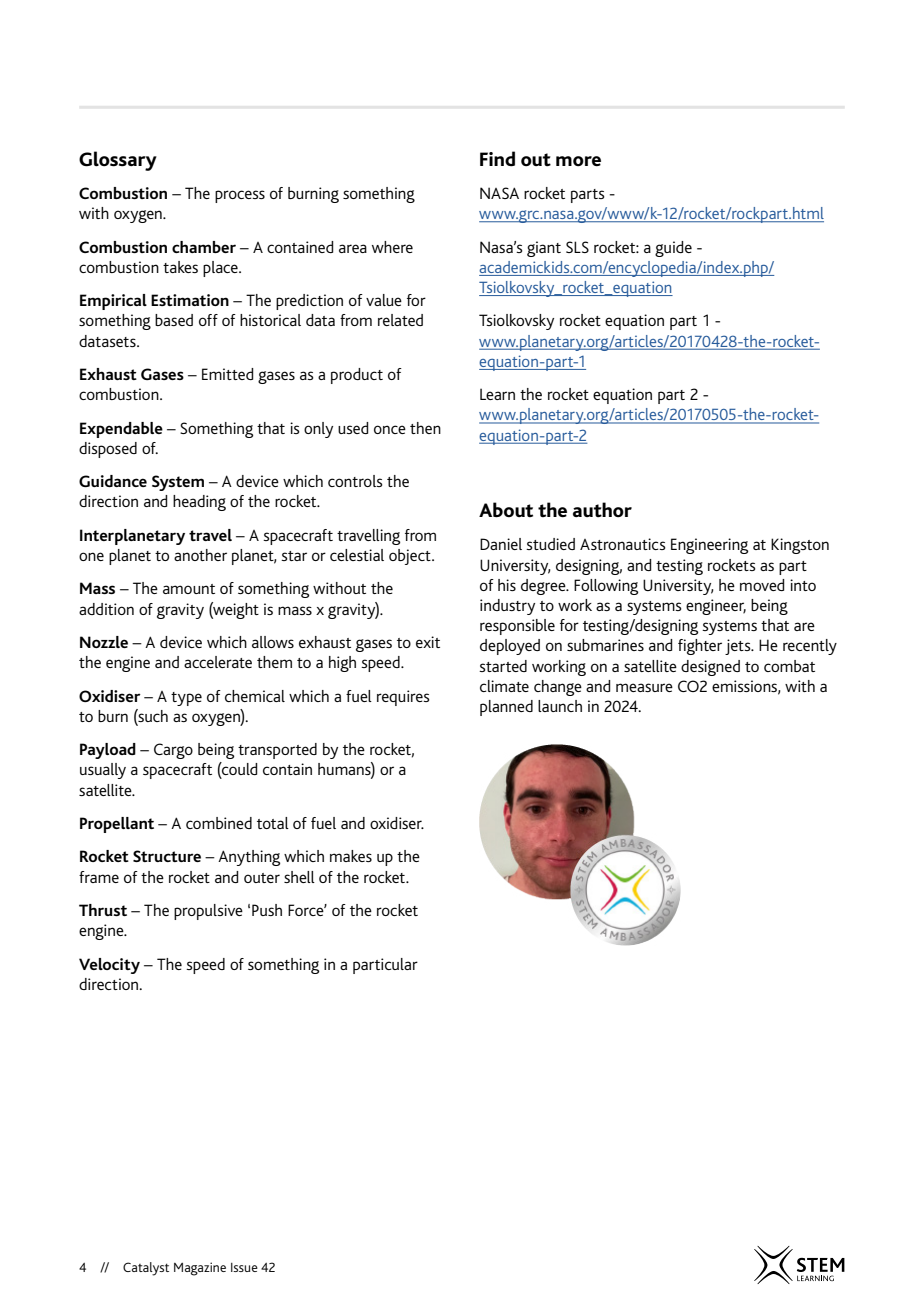 The height and width of the image is (1308, 924). I want to click on makes, so click(351, 856).
